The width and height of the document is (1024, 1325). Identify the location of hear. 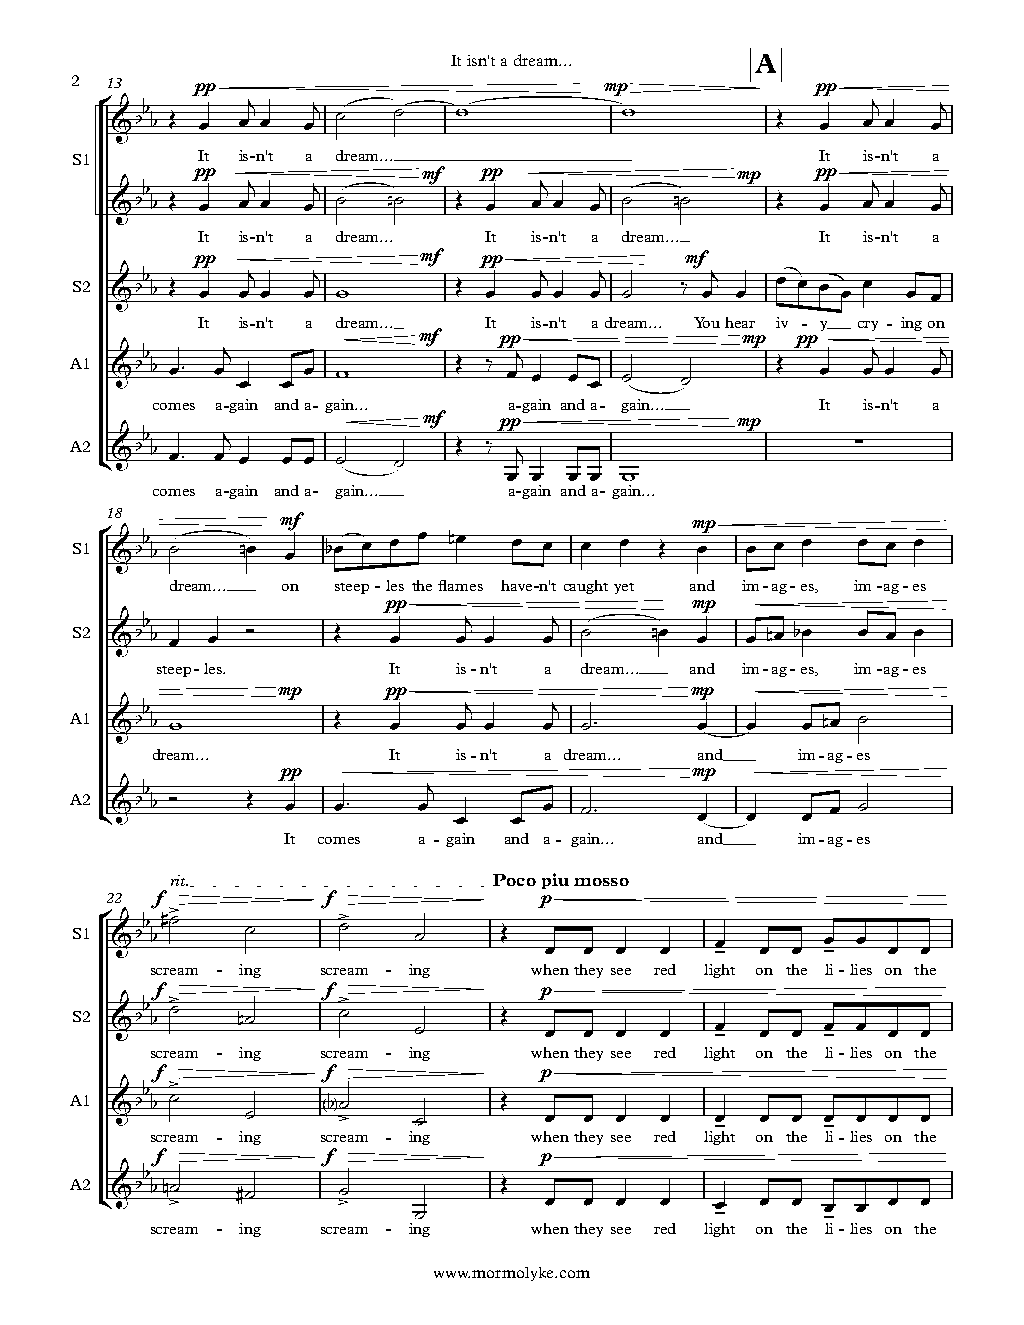
(740, 322).
